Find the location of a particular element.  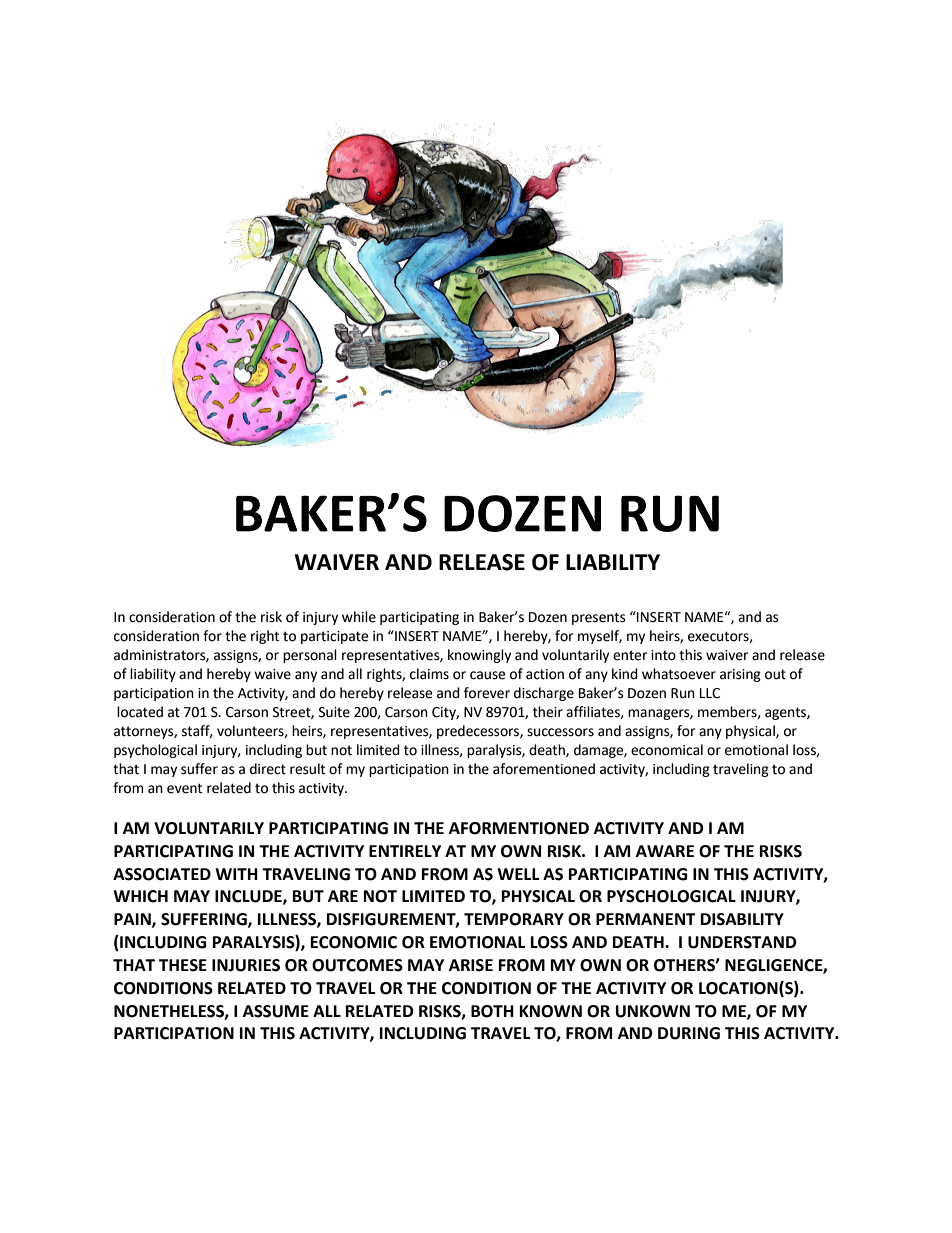

WHICH is located at coordinates (140, 896).
